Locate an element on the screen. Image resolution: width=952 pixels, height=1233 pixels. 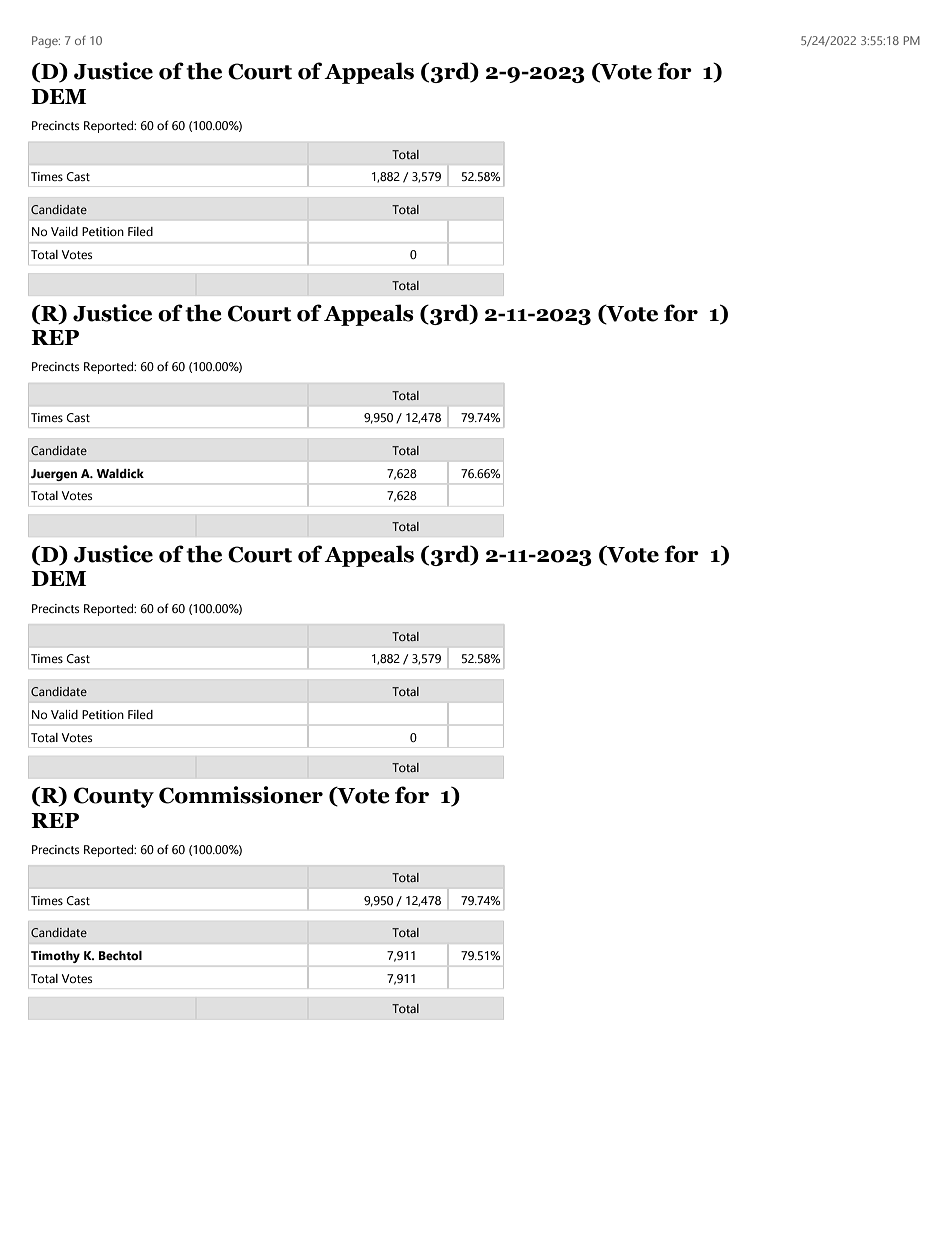
Valid is located at coordinates (64, 714).
